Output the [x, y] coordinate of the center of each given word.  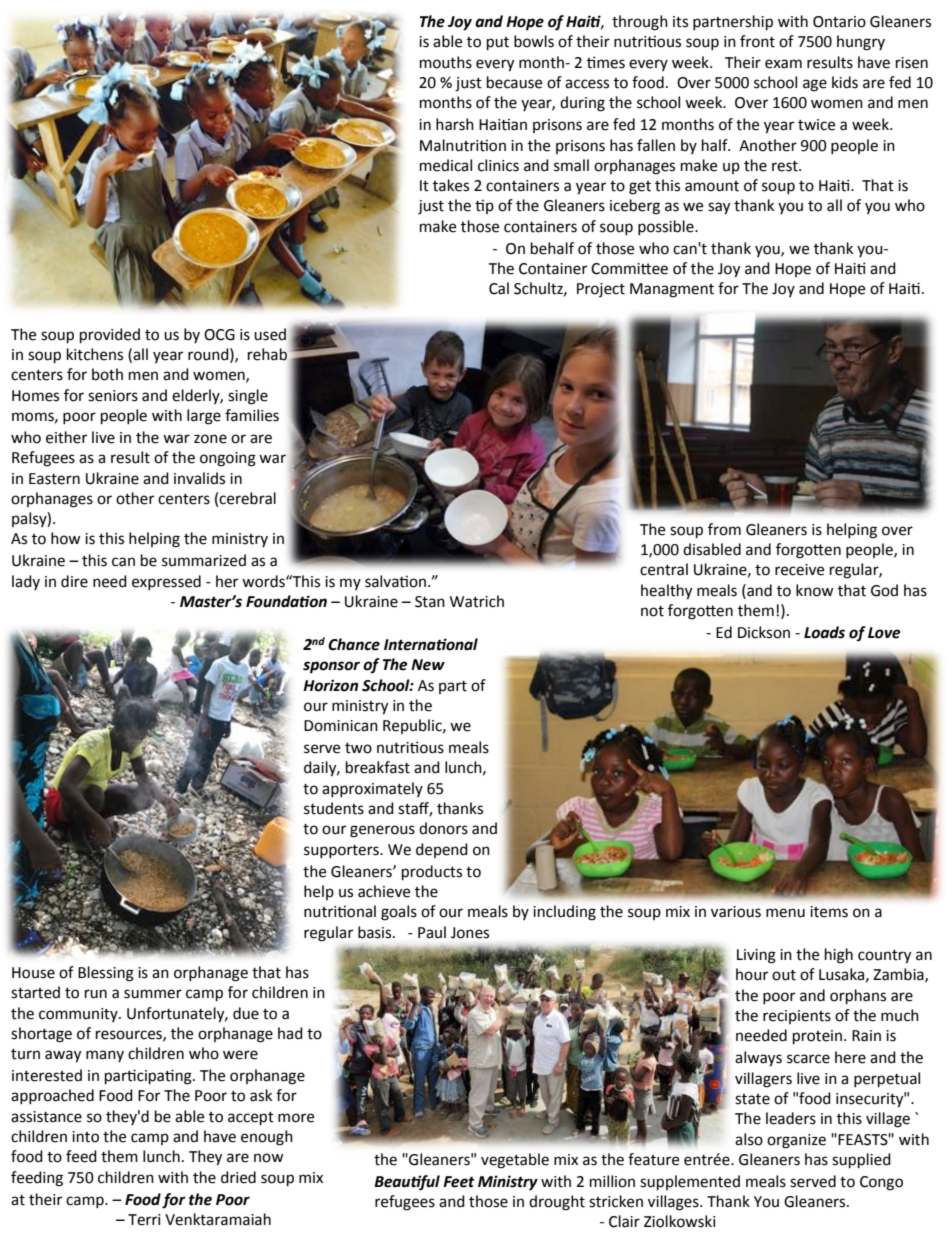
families [252, 415]
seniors [113, 396]
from [724, 529]
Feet [459, 1182]
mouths [446, 62]
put [498, 44]
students [334, 808]
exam [783, 64]
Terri [144, 1220]
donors [443, 828]
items [829, 912]
